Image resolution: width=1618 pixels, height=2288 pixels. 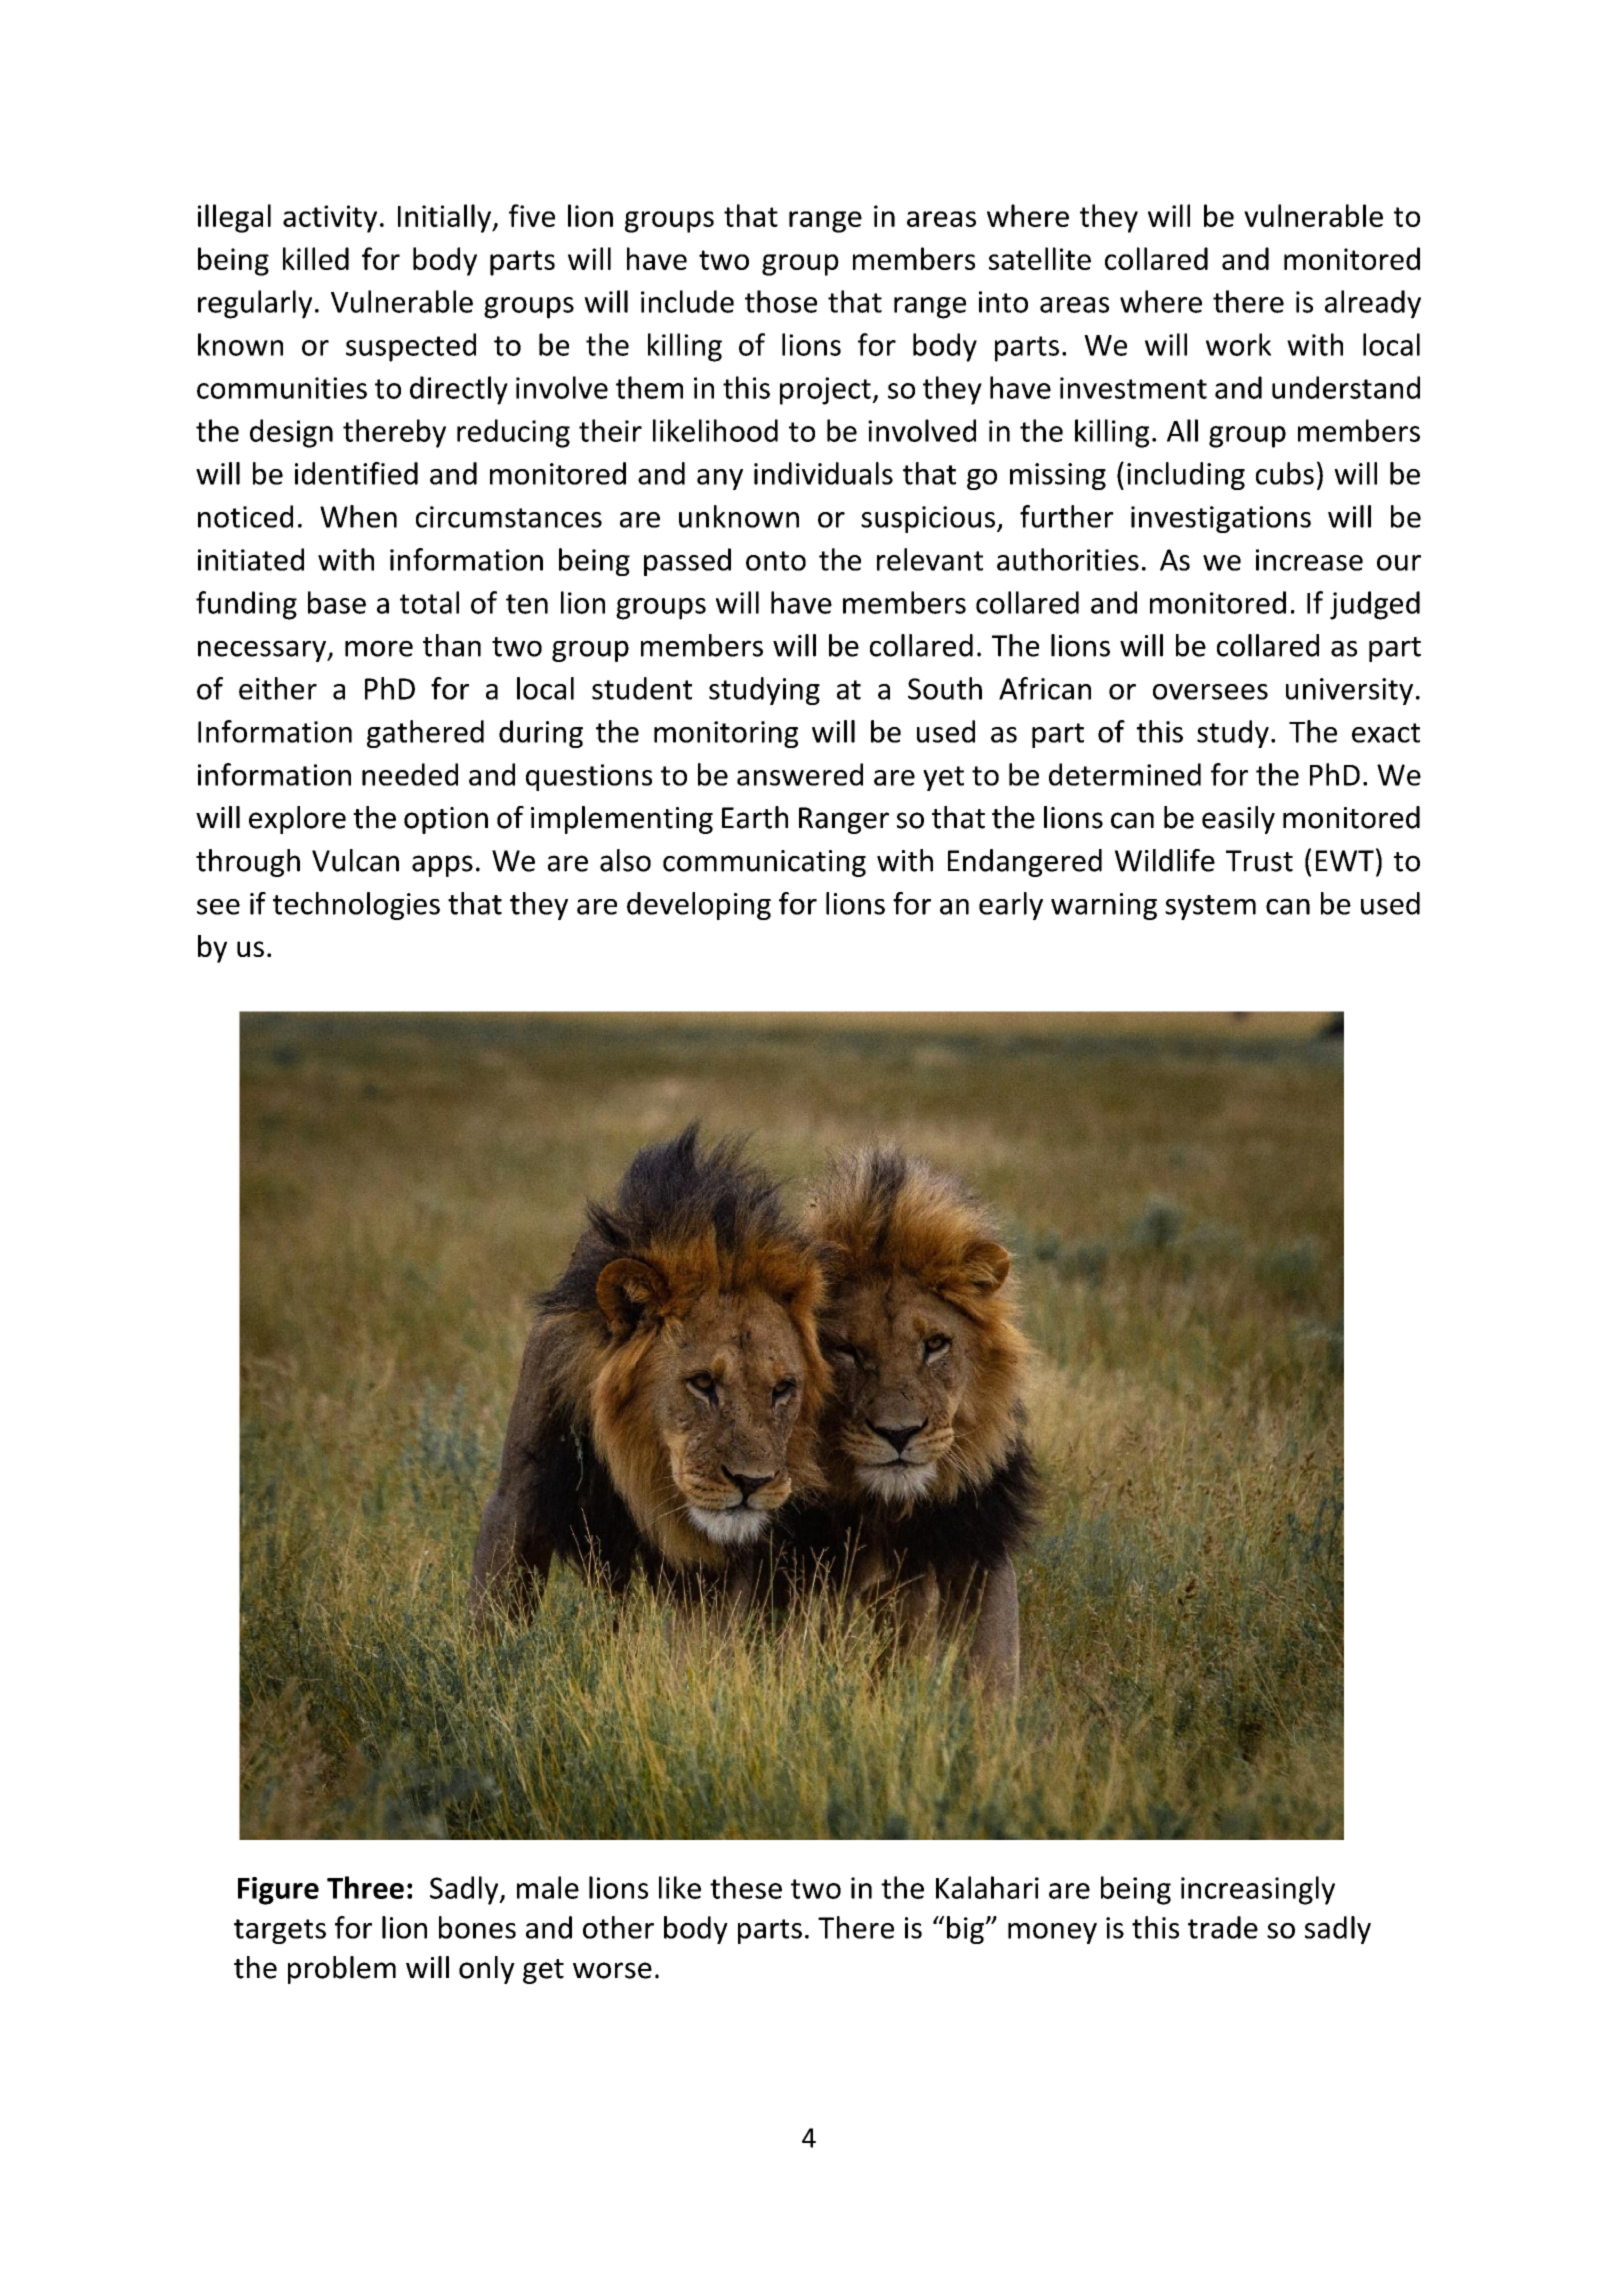 What do you see at coordinates (1238, 344) in the image?
I see `work` at bounding box center [1238, 344].
